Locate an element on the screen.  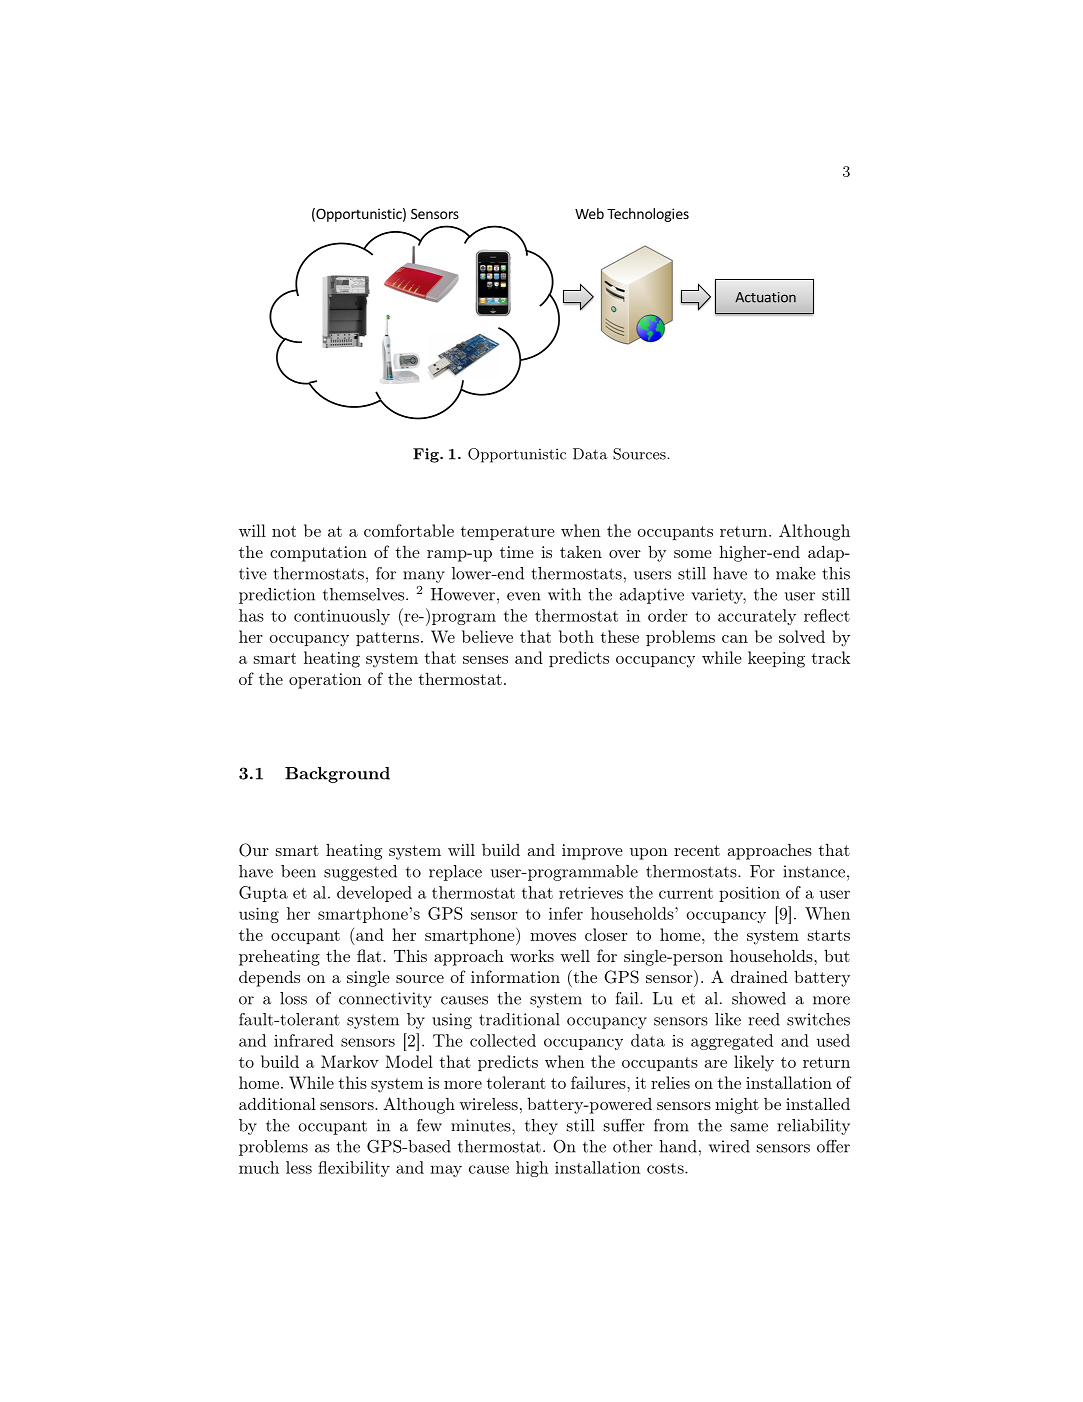
make is located at coordinates (796, 573).
